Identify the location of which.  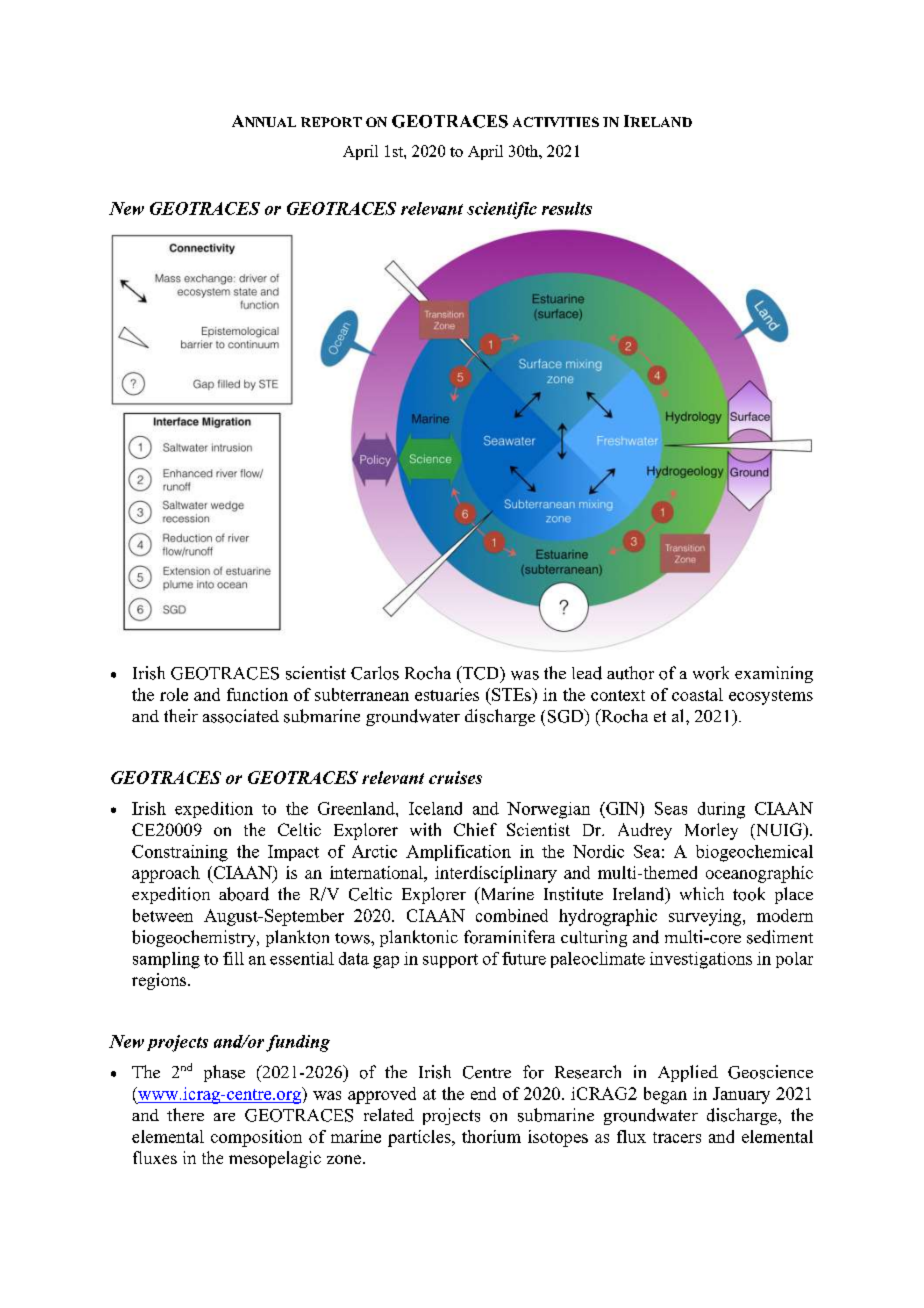
(702, 893).
